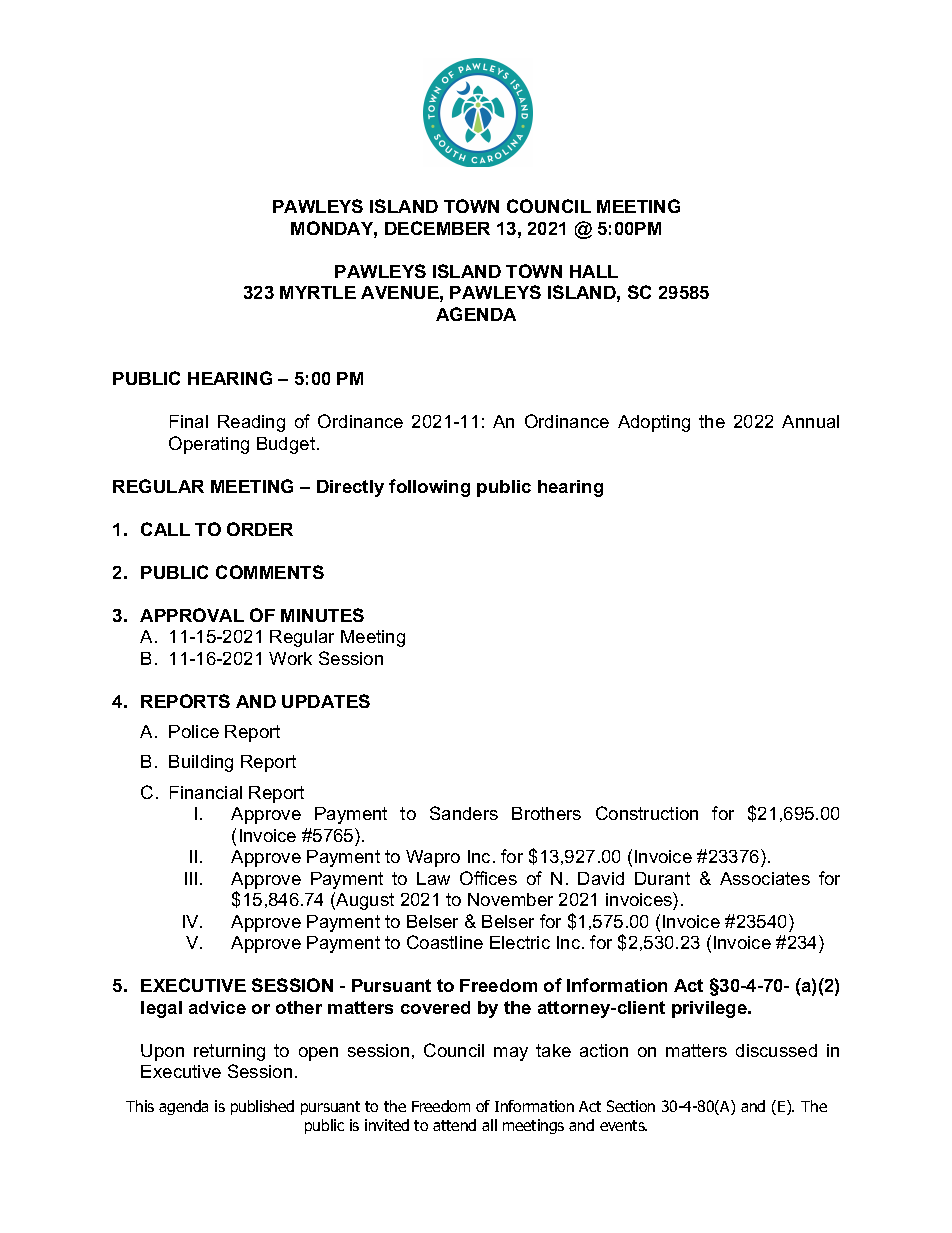  Describe the element at coordinates (437, 228) in the screenshot. I see `DECEMBER` at that location.
